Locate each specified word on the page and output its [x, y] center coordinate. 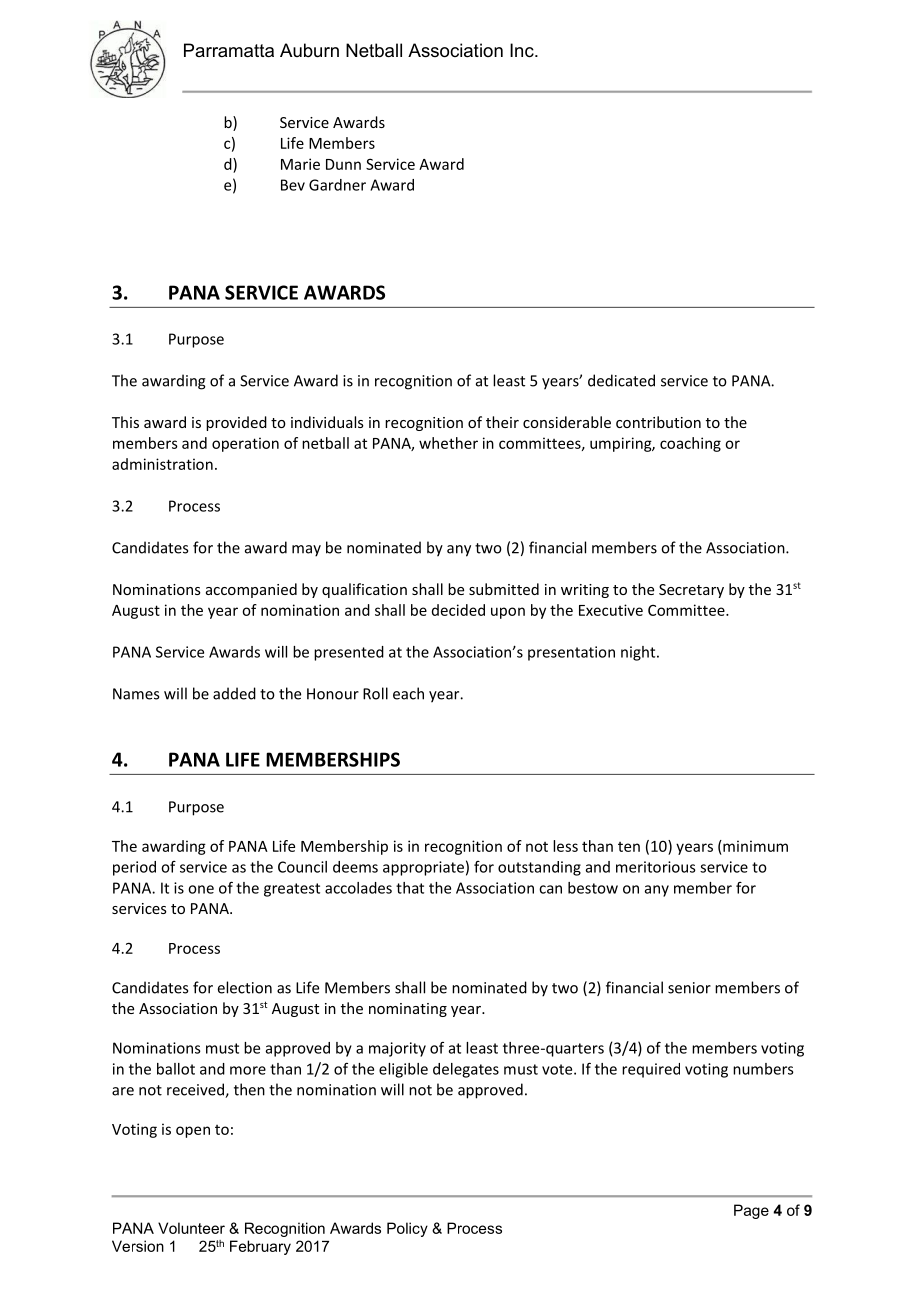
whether [448, 443]
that [410, 888]
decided [458, 610]
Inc [523, 50]
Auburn [309, 50]
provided [236, 423]
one [201, 889]
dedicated [621, 380]
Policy [407, 1229]
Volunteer [191, 1228]
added [234, 693]
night [639, 653]
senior [689, 988]
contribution [658, 422]
